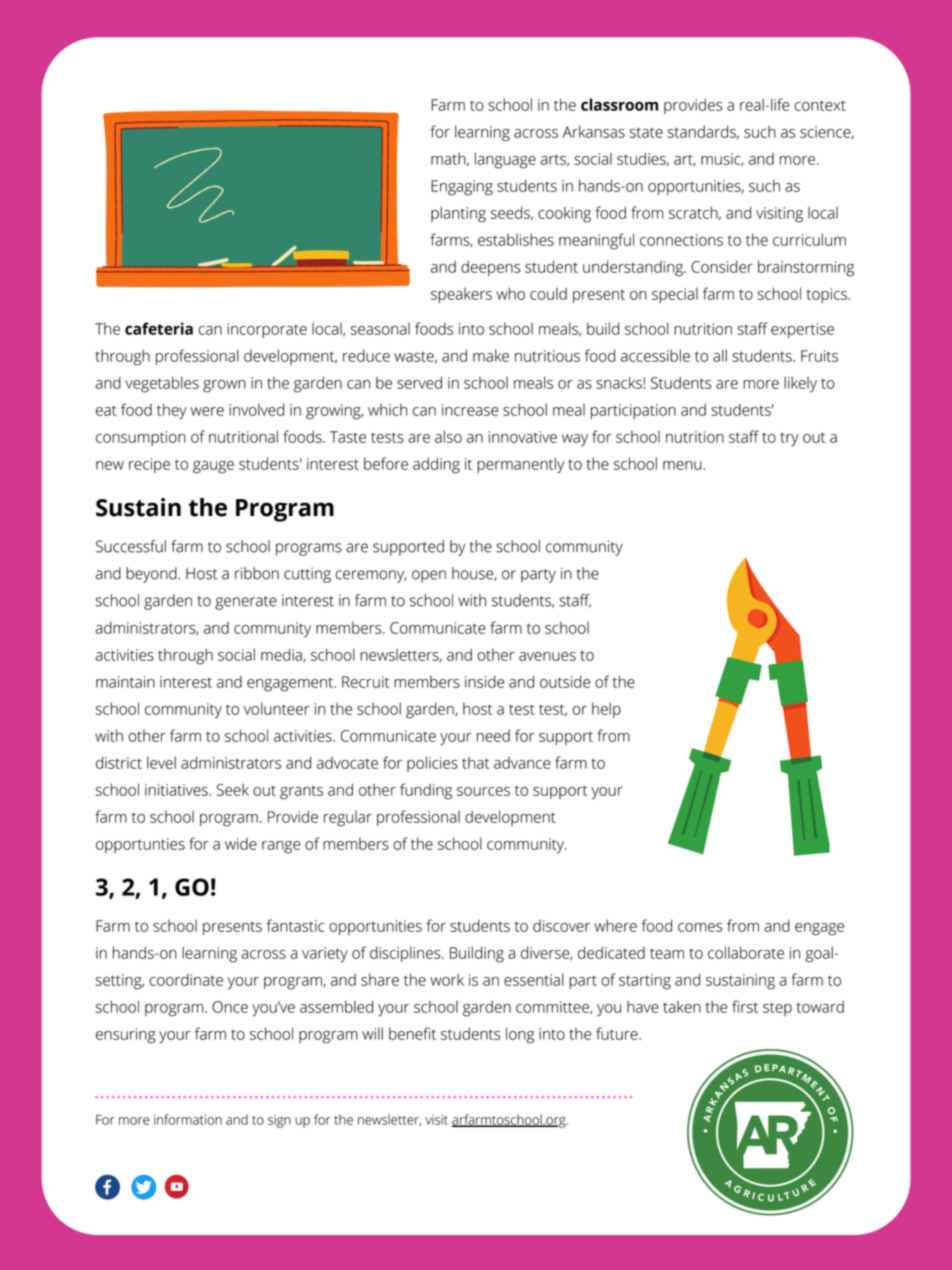  I want to click on long, so click(520, 1035).
